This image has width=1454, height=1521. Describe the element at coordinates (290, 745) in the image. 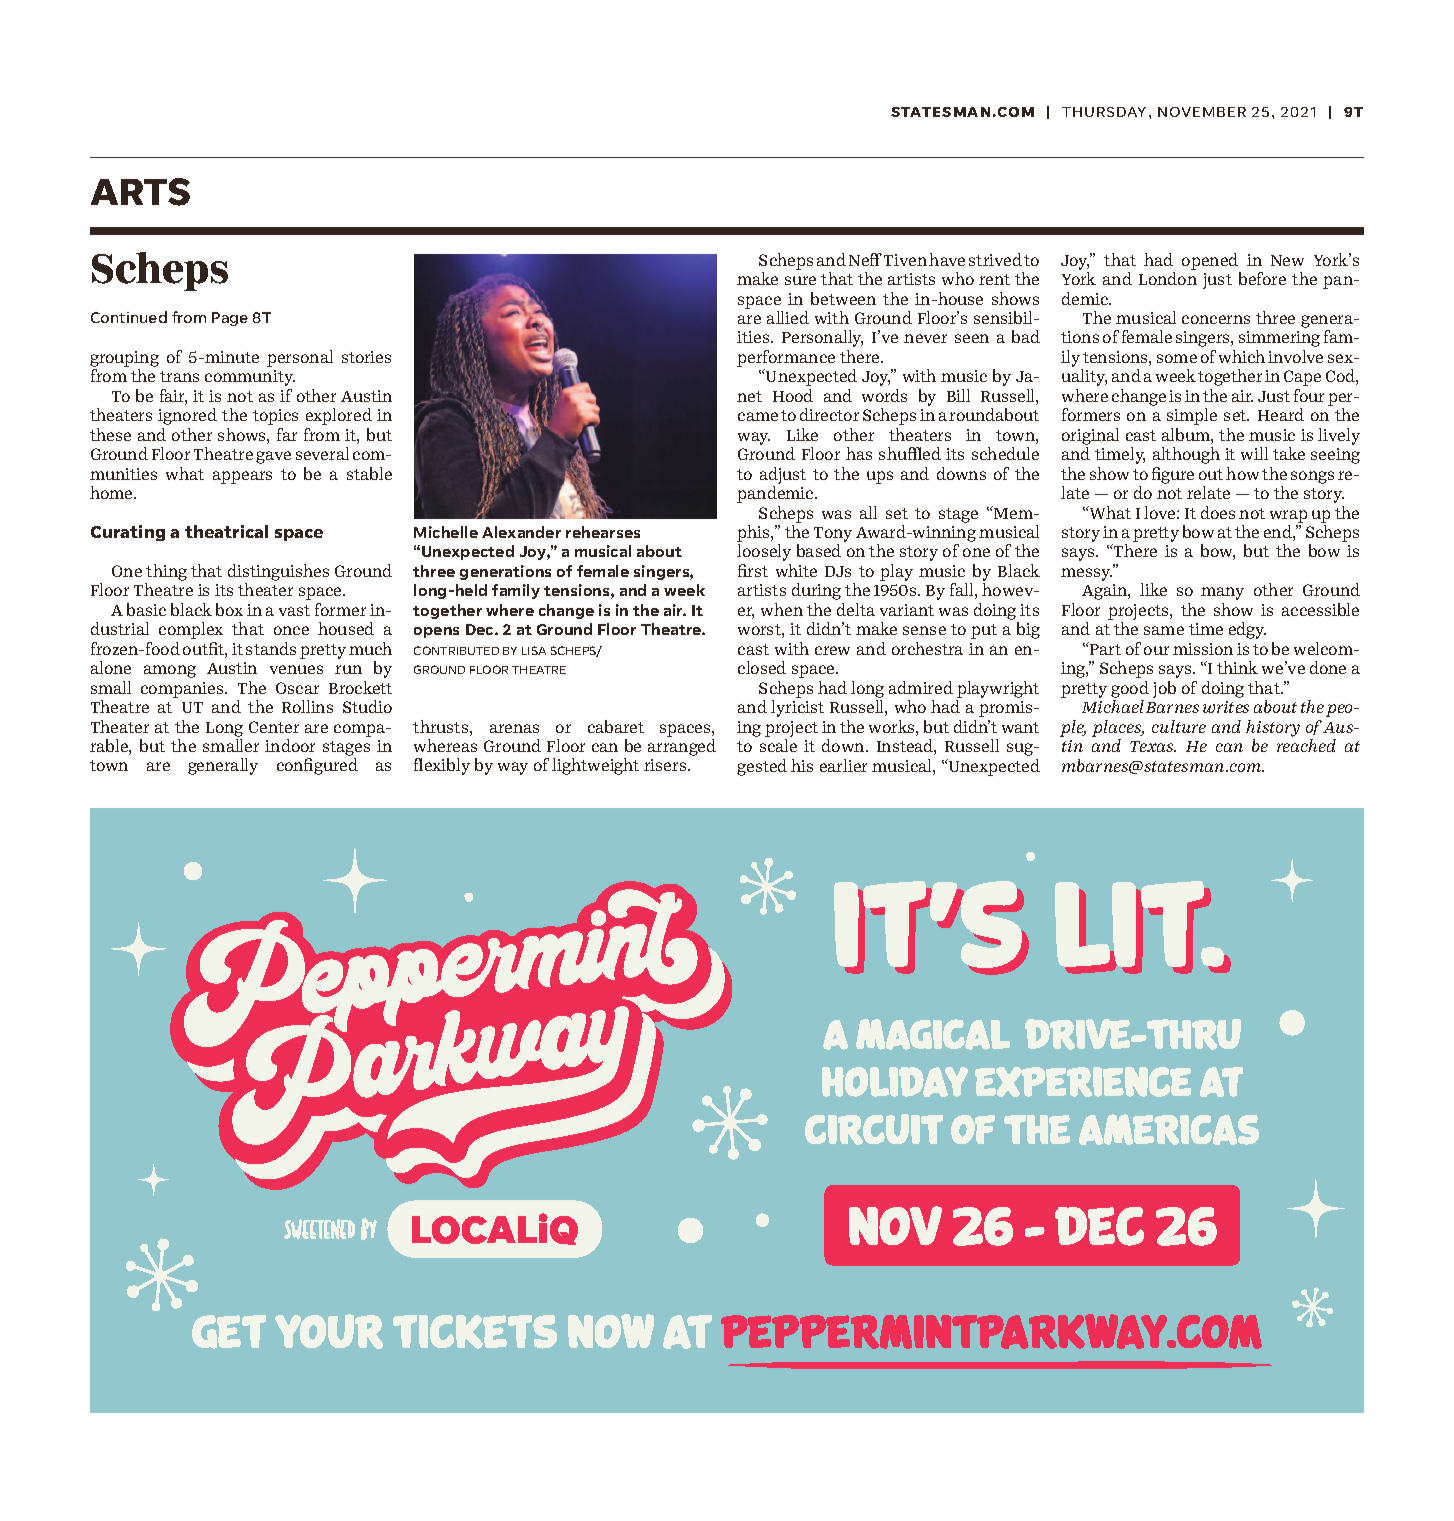

I see `indoor` at that location.
